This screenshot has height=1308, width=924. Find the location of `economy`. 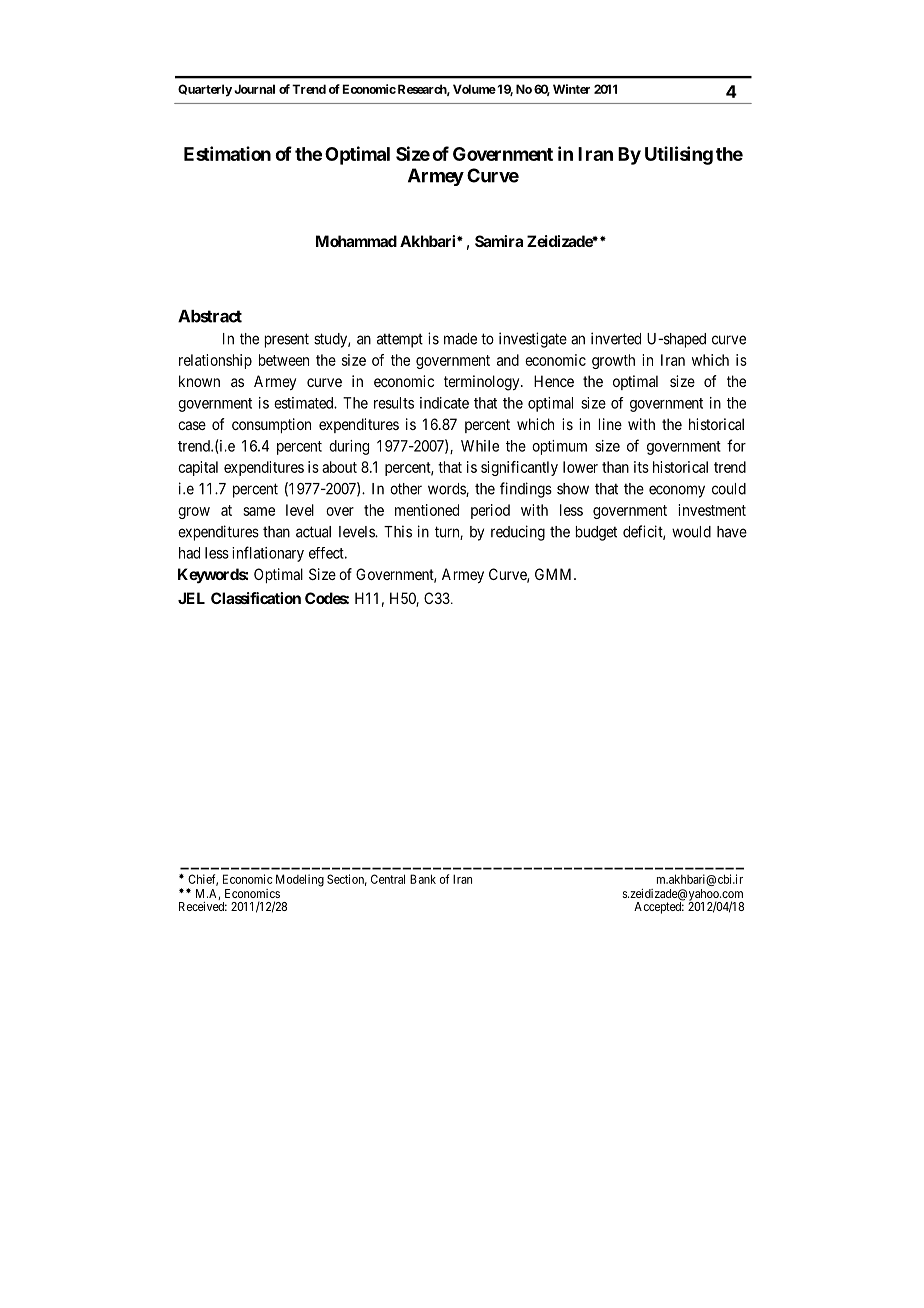

economy is located at coordinates (677, 491).
